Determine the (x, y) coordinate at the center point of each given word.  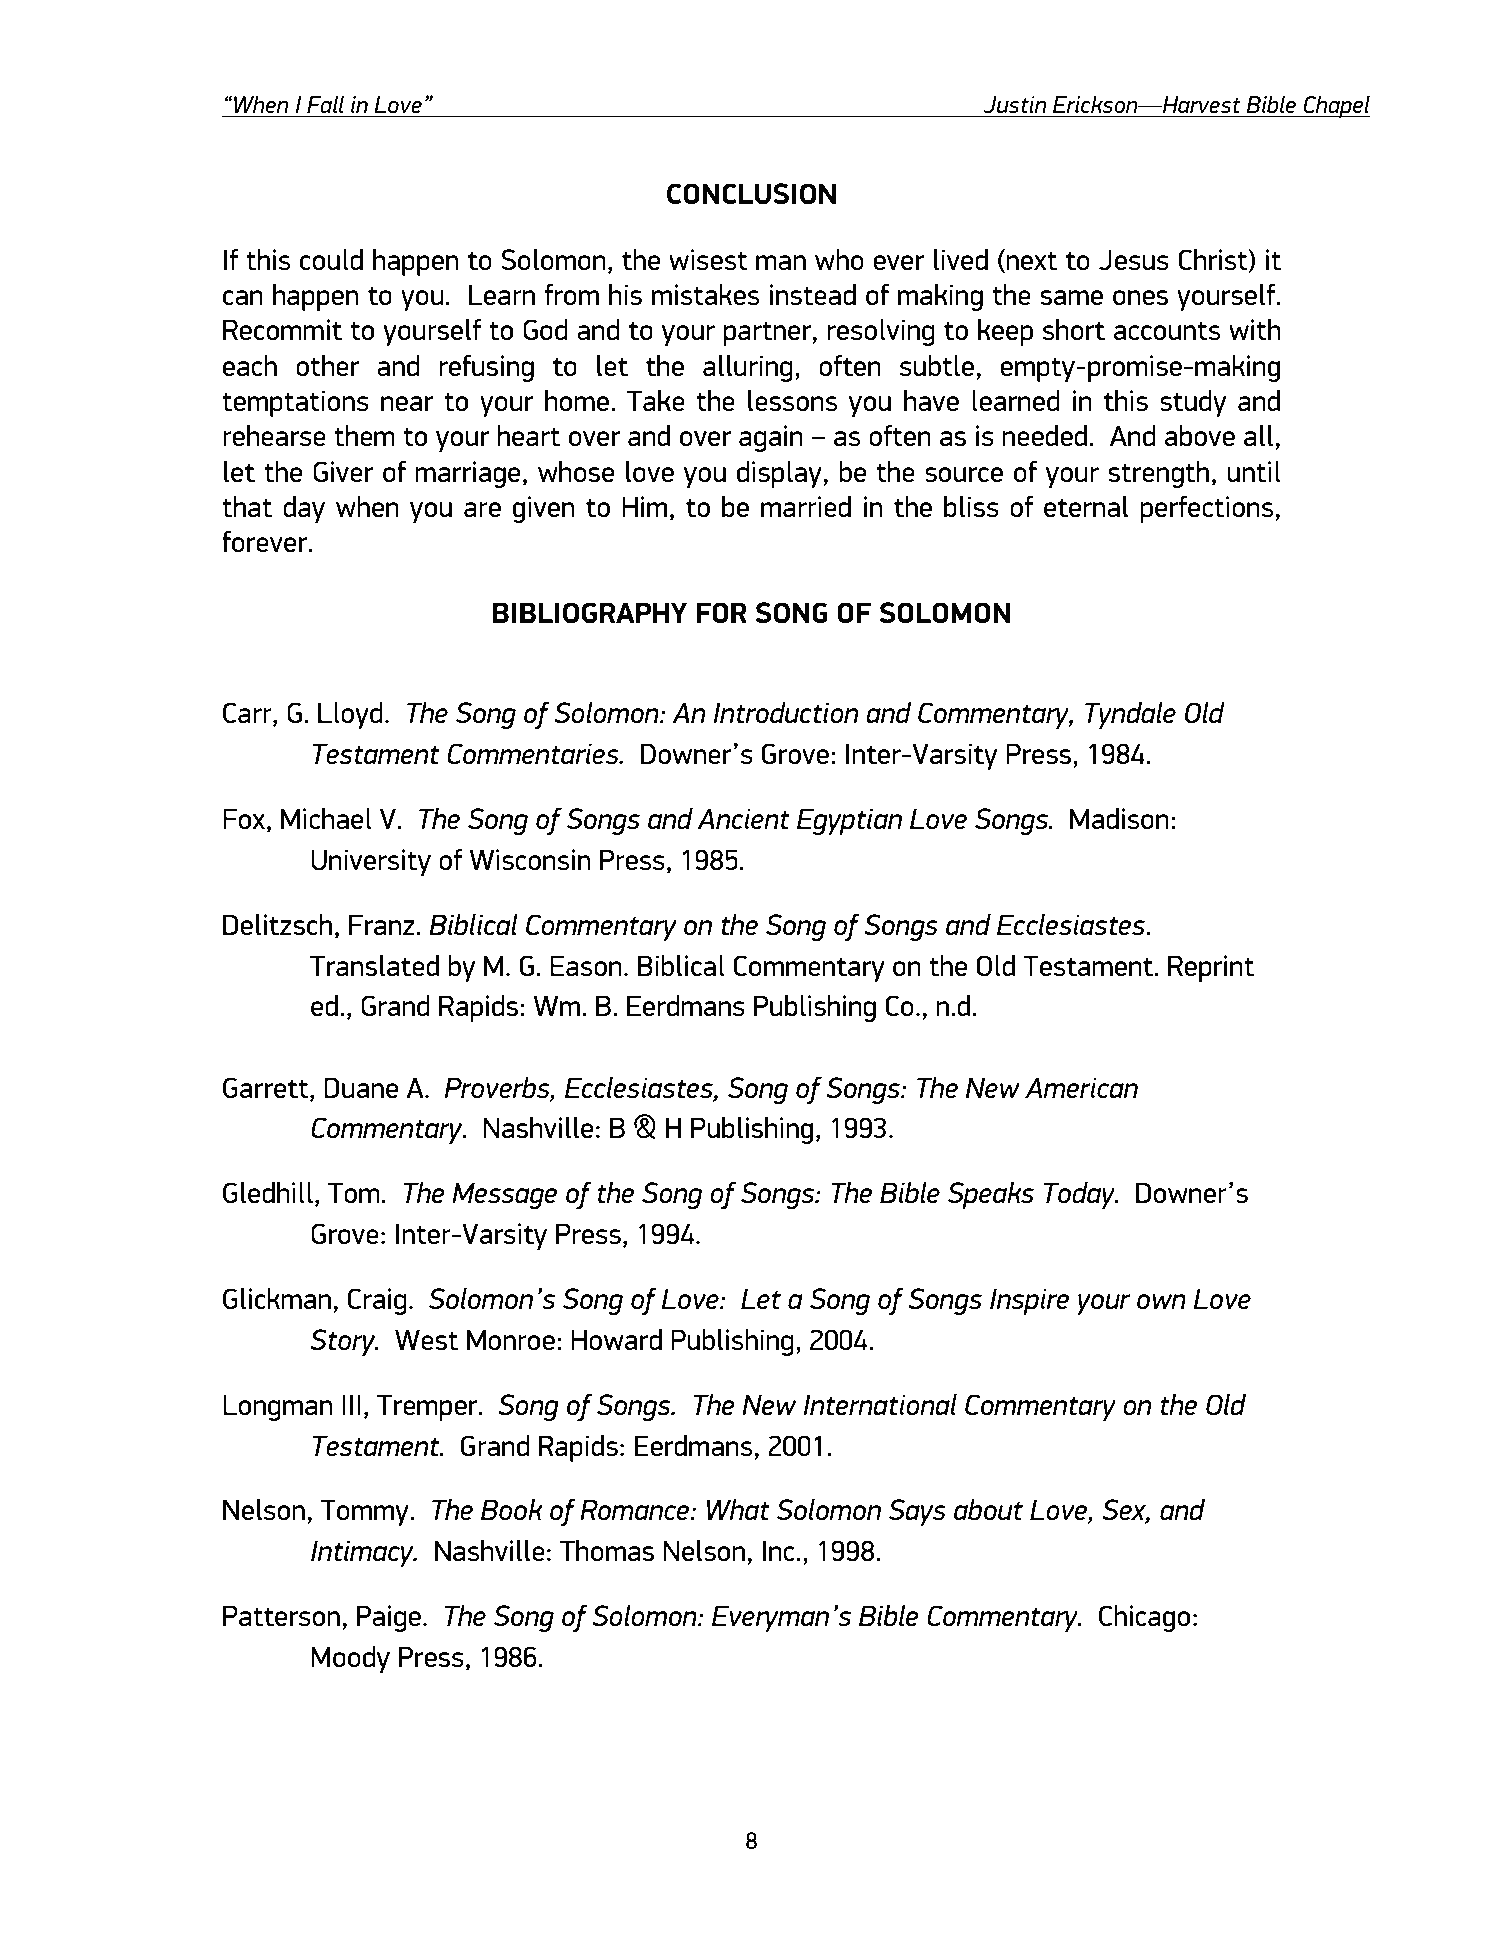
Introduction (786, 712)
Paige (389, 1618)
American (1081, 1087)
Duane (361, 1087)
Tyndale (1130, 715)
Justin (1014, 104)
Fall (325, 104)
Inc (779, 1550)
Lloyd (350, 715)
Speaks (991, 1195)
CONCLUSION (751, 193)
